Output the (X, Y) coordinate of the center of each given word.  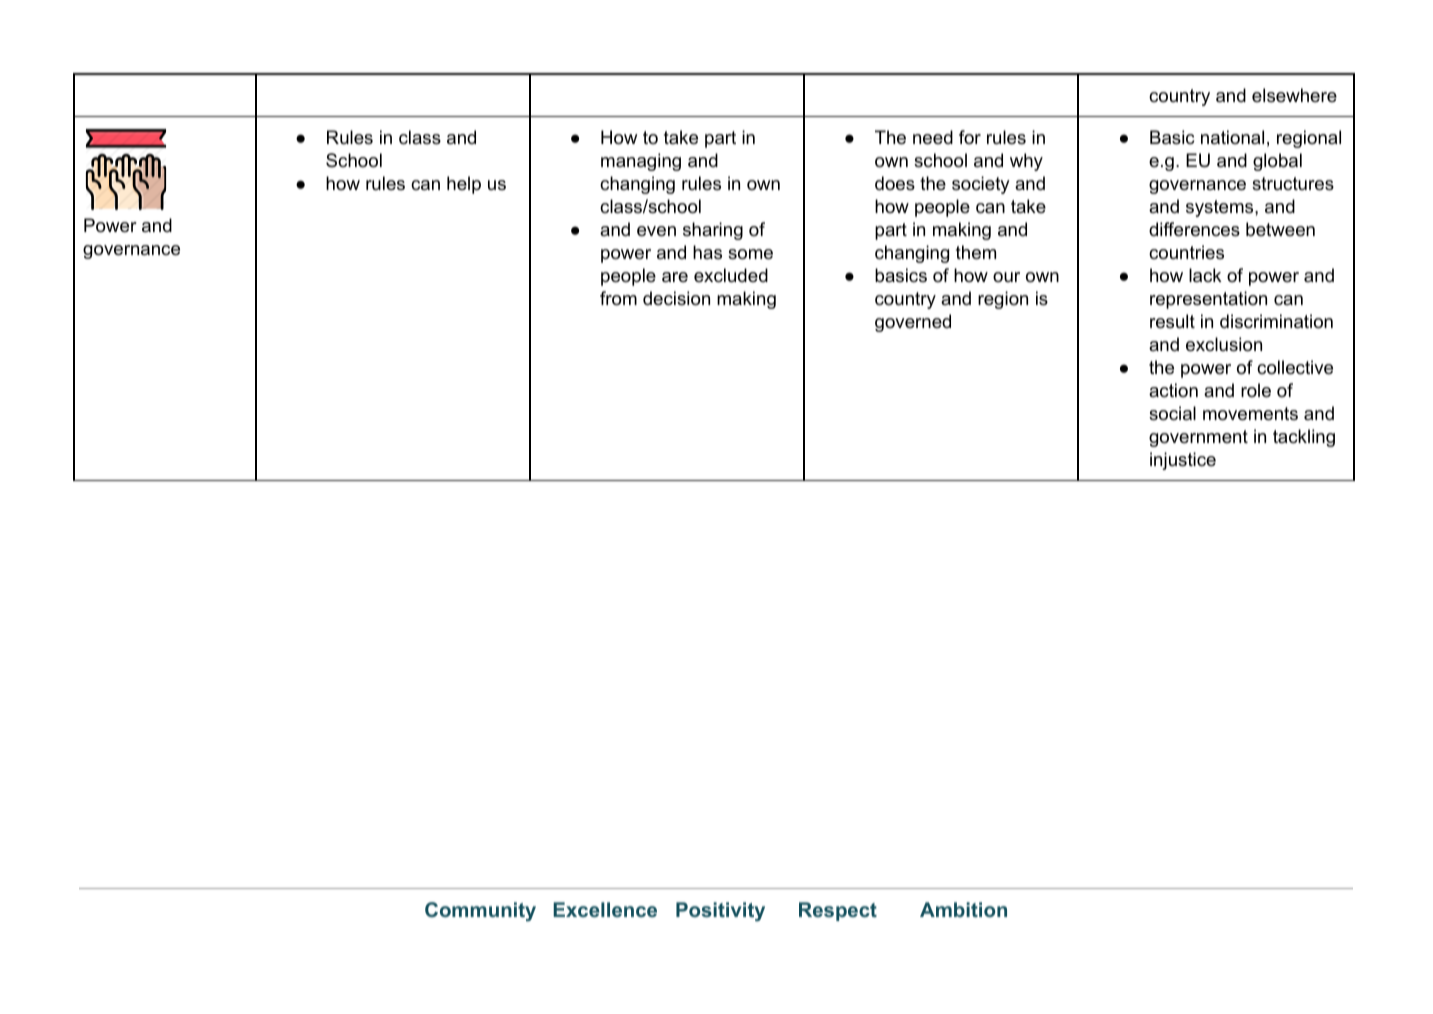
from (618, 298)
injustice (1183, 461)
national (1232, 137)
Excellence (605, 909)
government (1198, 438)
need (933, 137)
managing (641, 162)
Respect (838, 911)
